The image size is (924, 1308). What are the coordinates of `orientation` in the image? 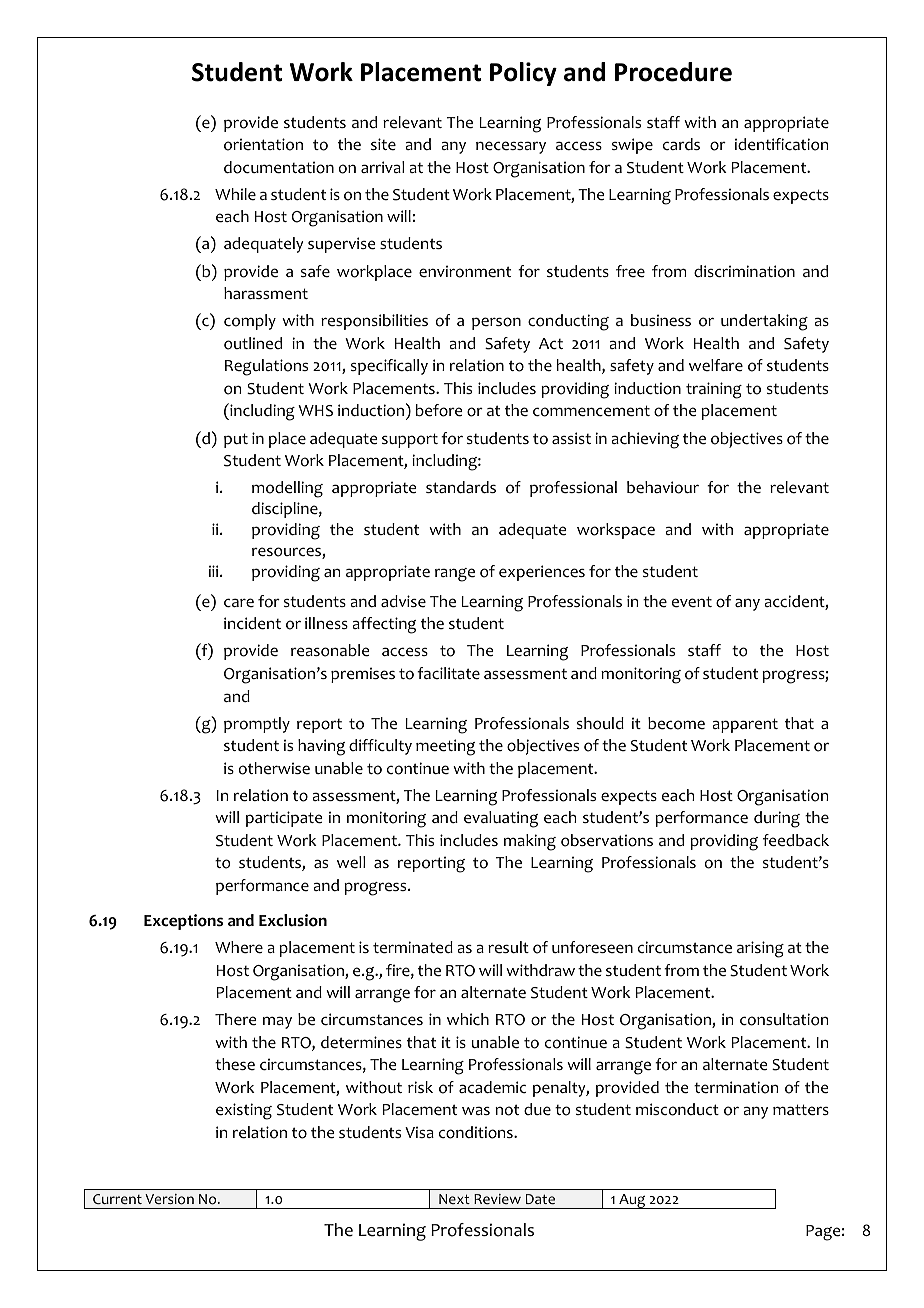 It's located at (263, 144).
